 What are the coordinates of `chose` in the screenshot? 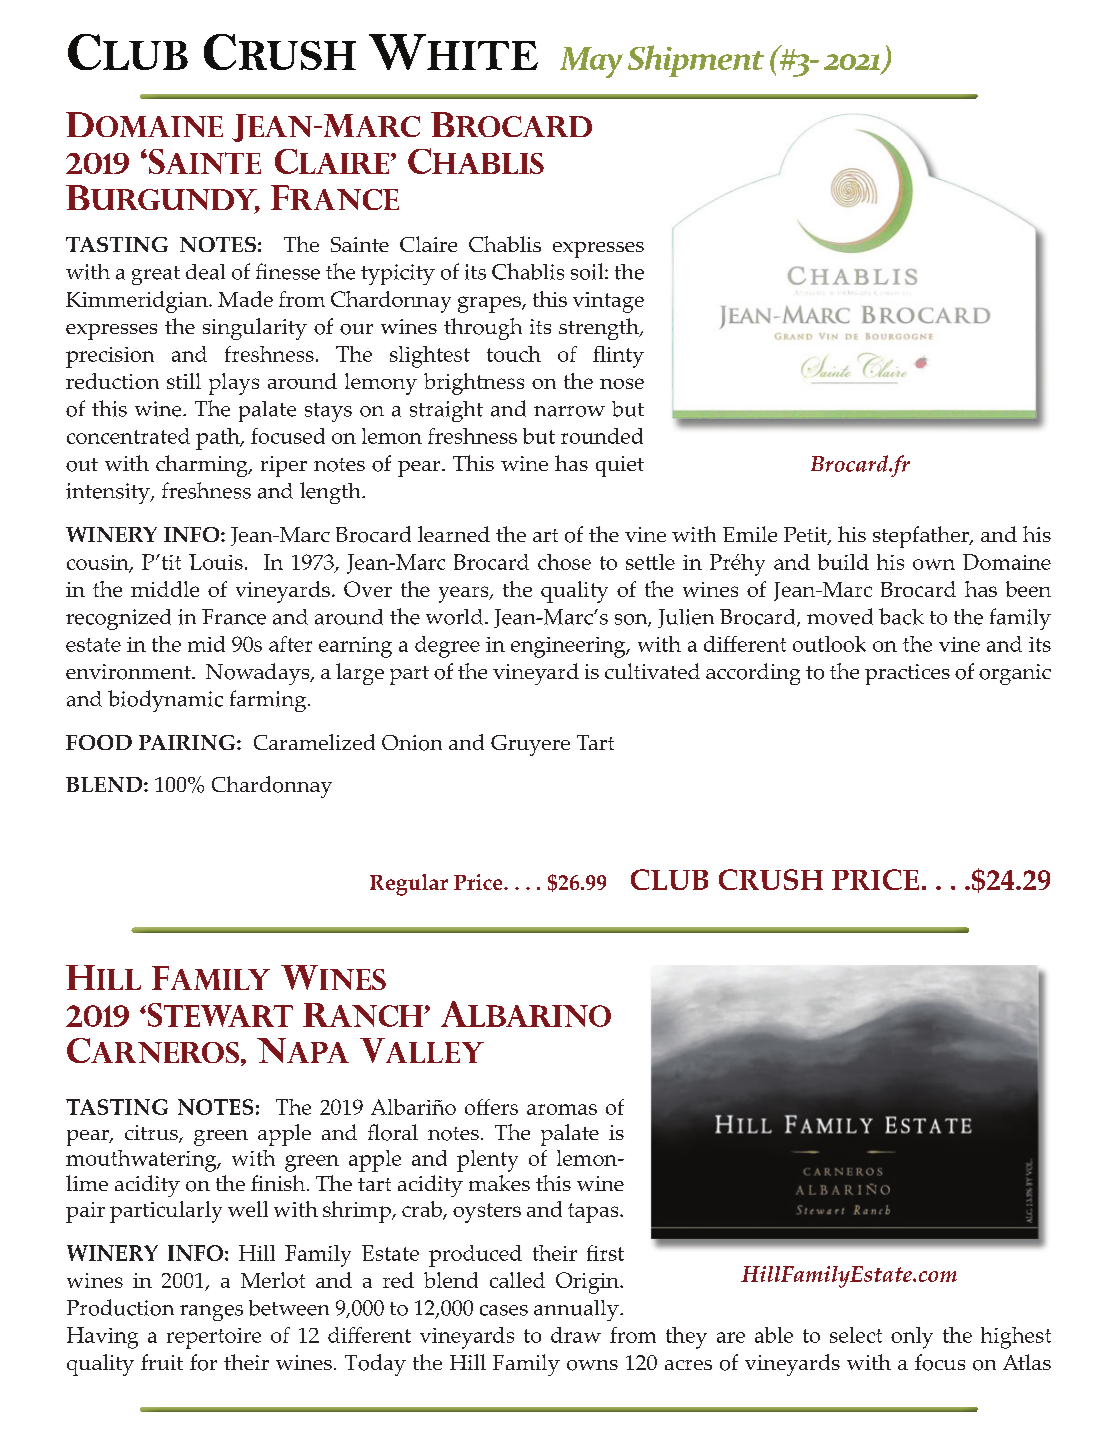 It's located at (564, 562).
